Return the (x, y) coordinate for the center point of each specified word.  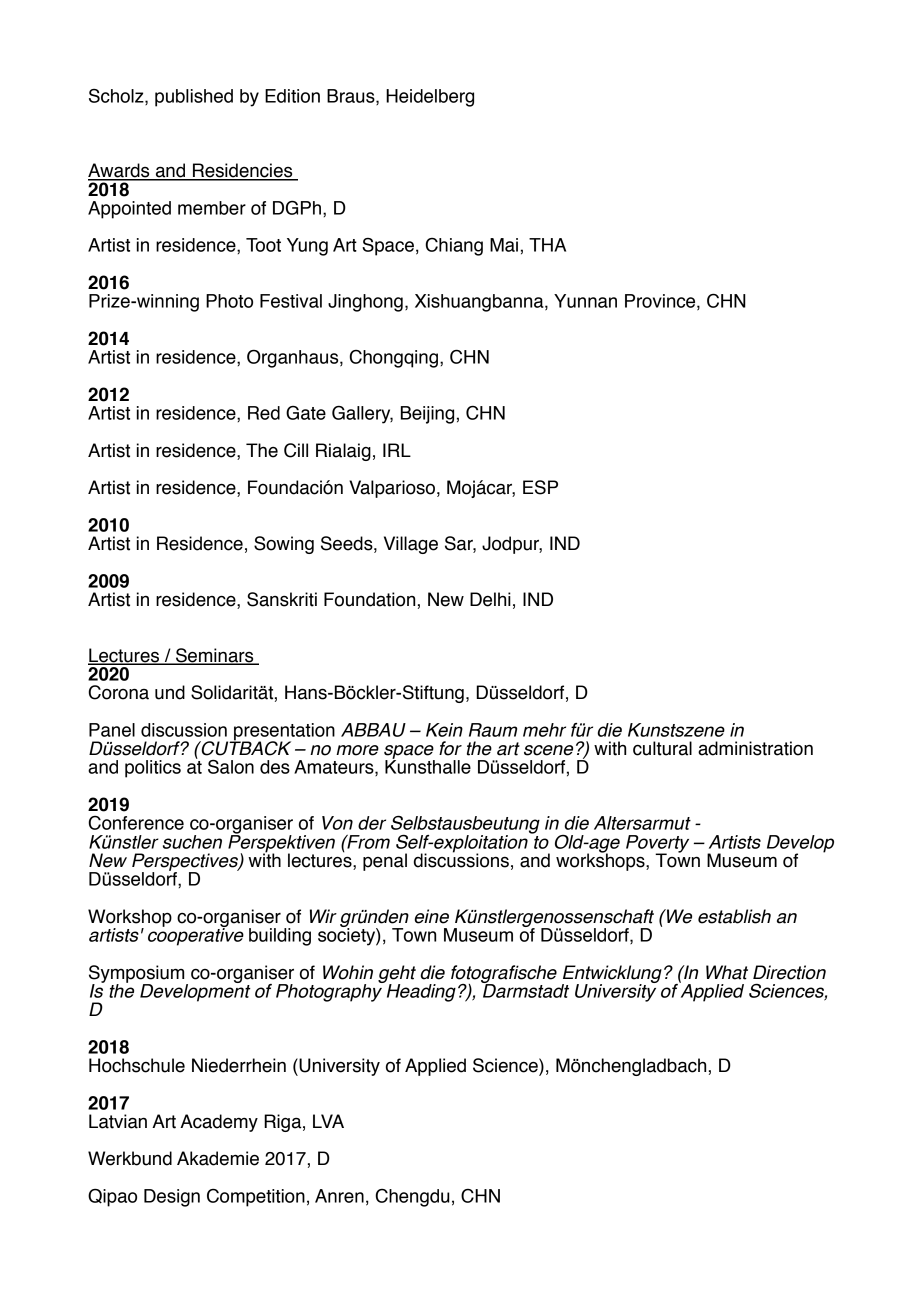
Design (172, 1198)
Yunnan (585, 301)
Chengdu (412, 1198)
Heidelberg (430, 98)
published (194, 98)
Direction (789, 972)
